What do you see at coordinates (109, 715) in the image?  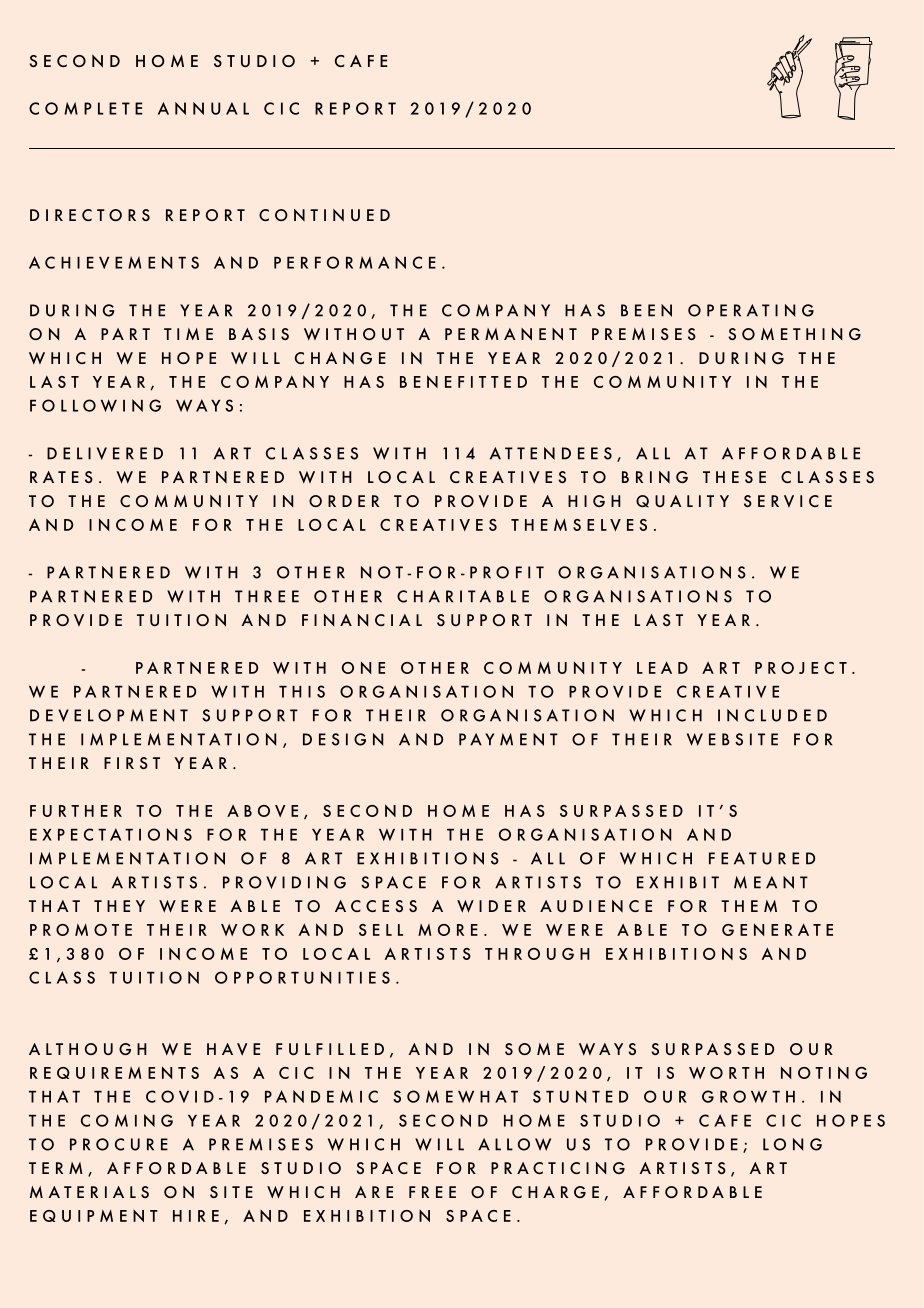 I see `DEVELOPMENT` at bounding box center [109, 715].
